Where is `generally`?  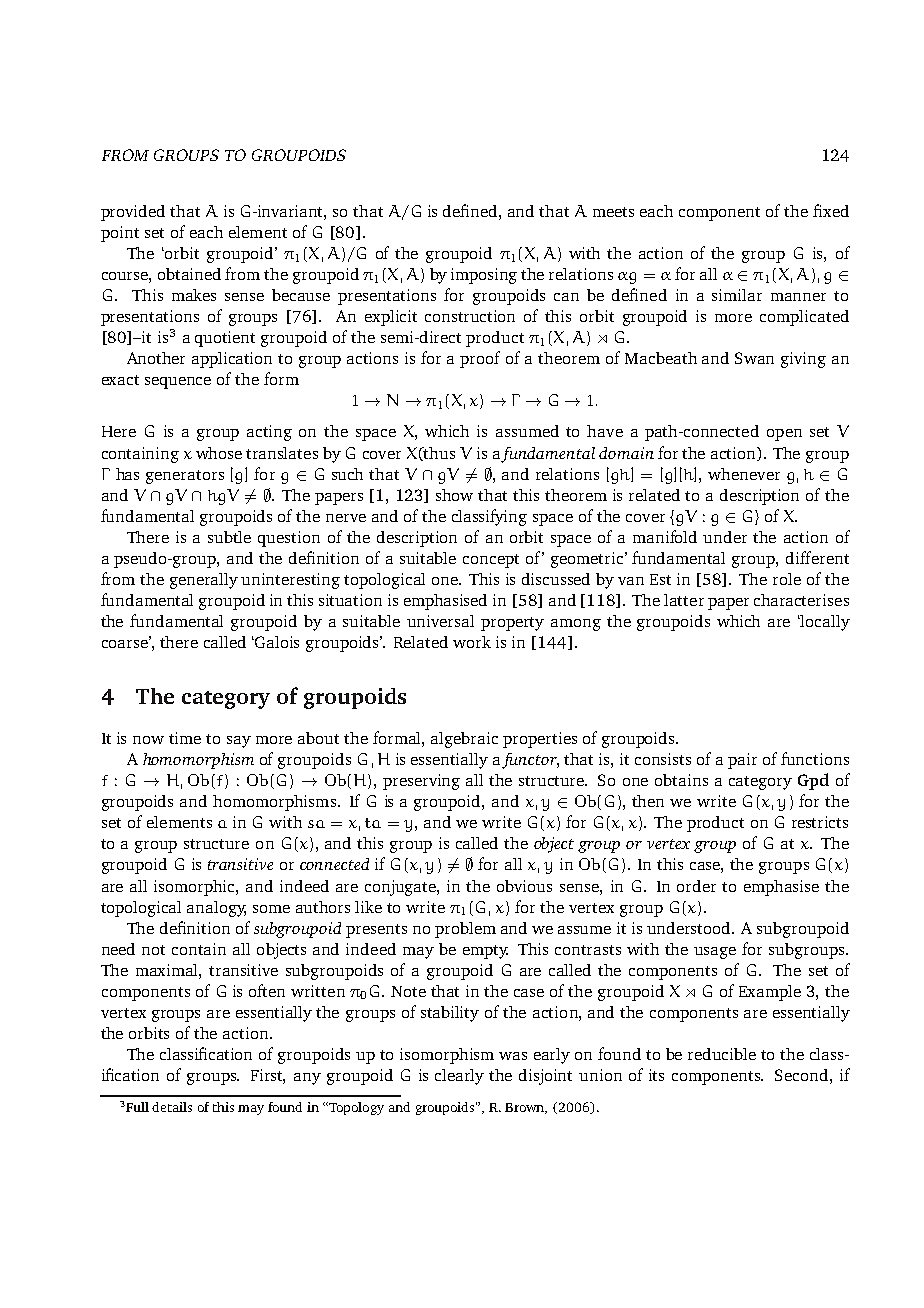
generally is located at coordinates (204, 581).
